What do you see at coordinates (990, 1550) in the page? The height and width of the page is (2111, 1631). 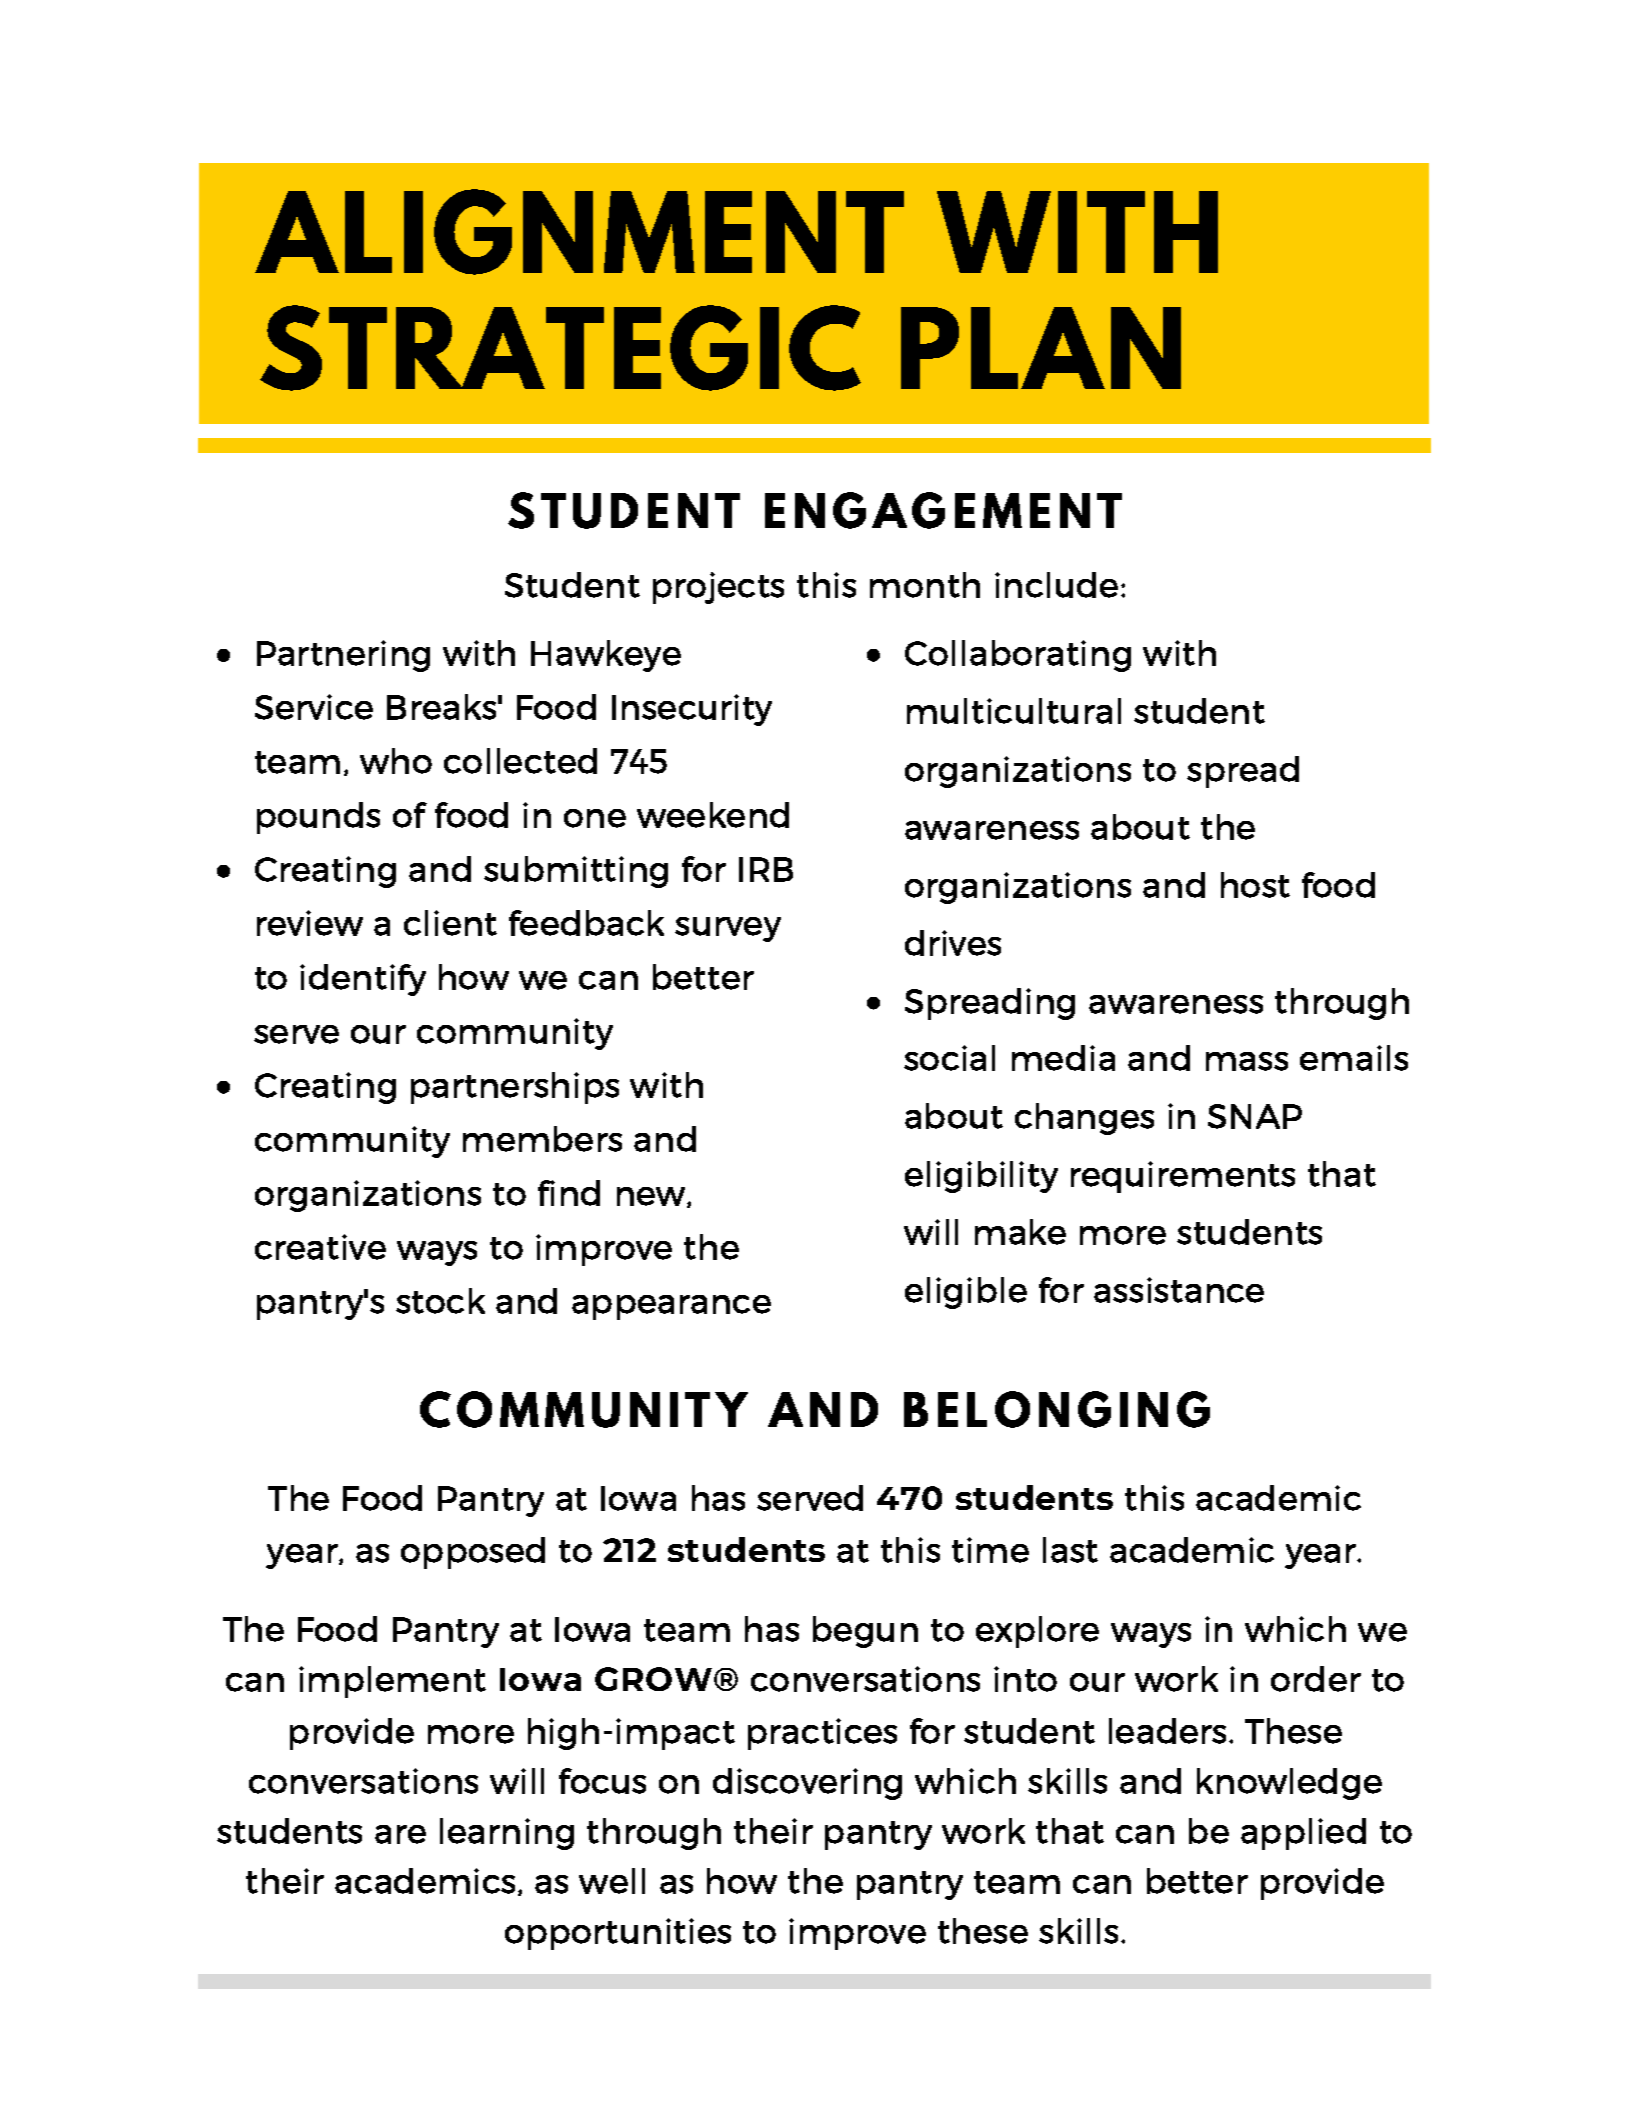 I see `time` at bounding box center [990, 1550].
